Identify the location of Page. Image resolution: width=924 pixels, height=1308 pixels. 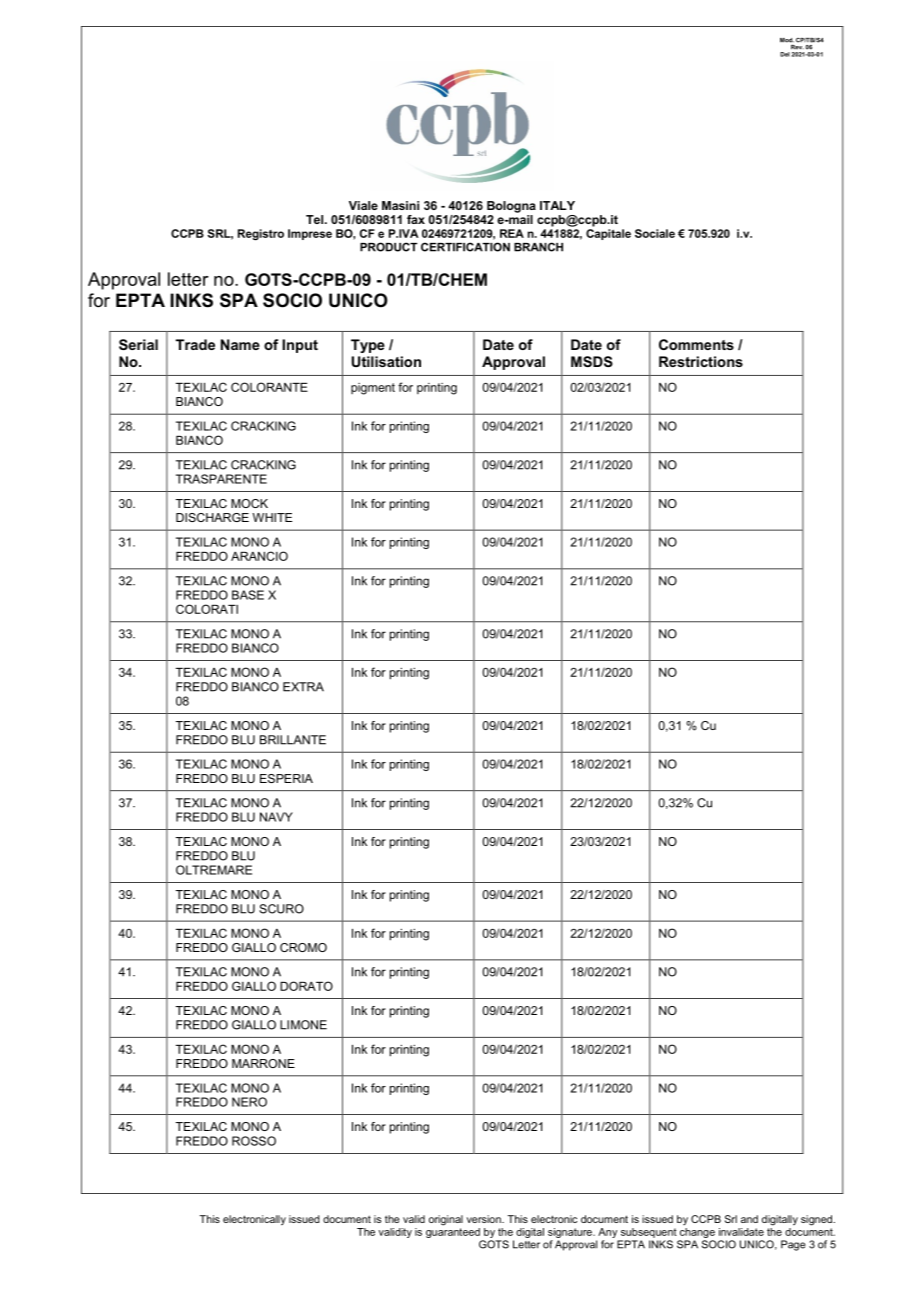
(793, 1245).
